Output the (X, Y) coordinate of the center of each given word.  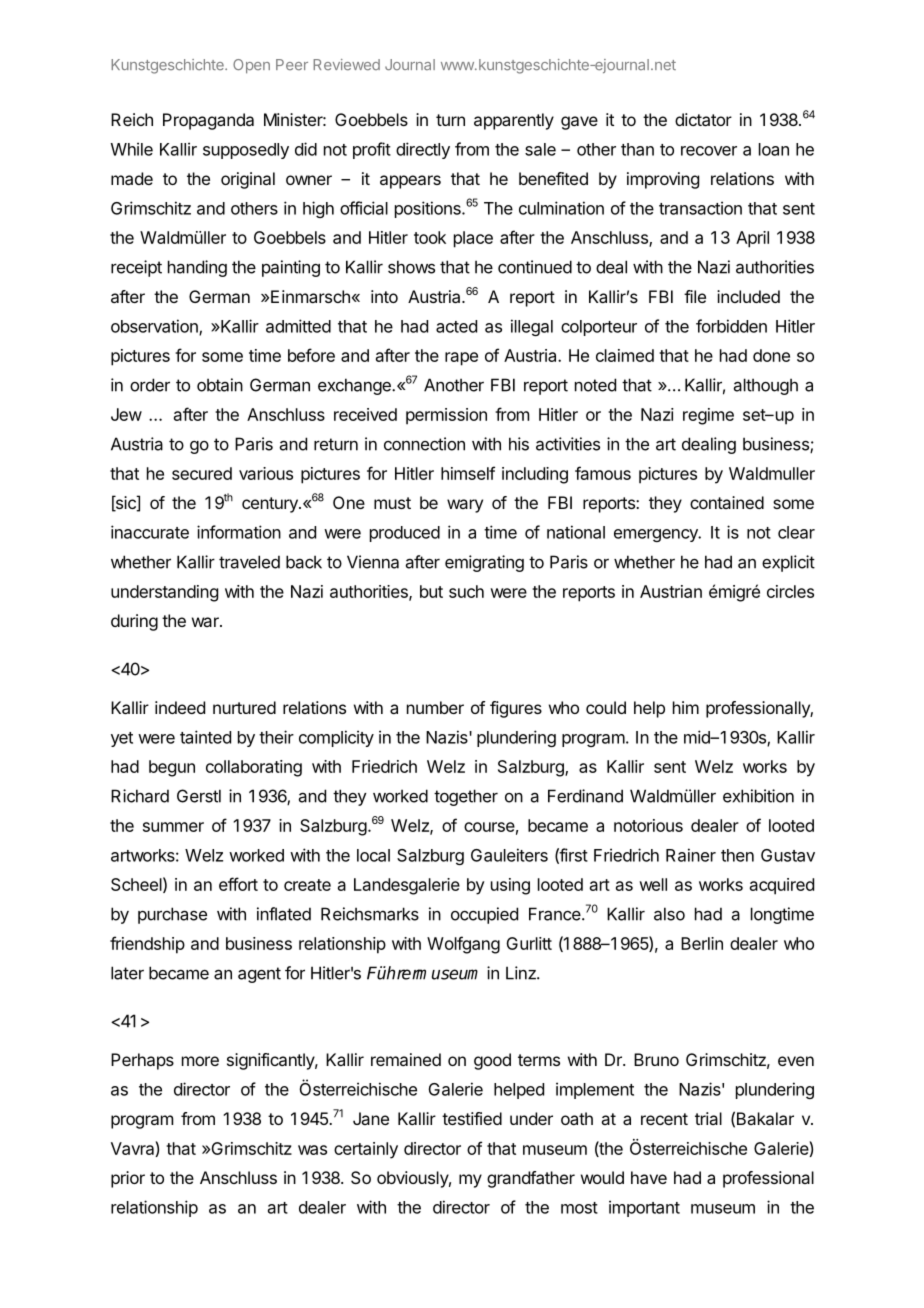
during (134, 622)
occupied (484, 915)
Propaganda (208, 121)
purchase (172, 915)
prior (128, 1179)
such (466, 591)
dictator (703, 119)
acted (456, 326)
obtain (220, 385)
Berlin (702, 943)
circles (790, 591)
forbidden (731, 326)
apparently (514, 121)
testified (472, 1118)
